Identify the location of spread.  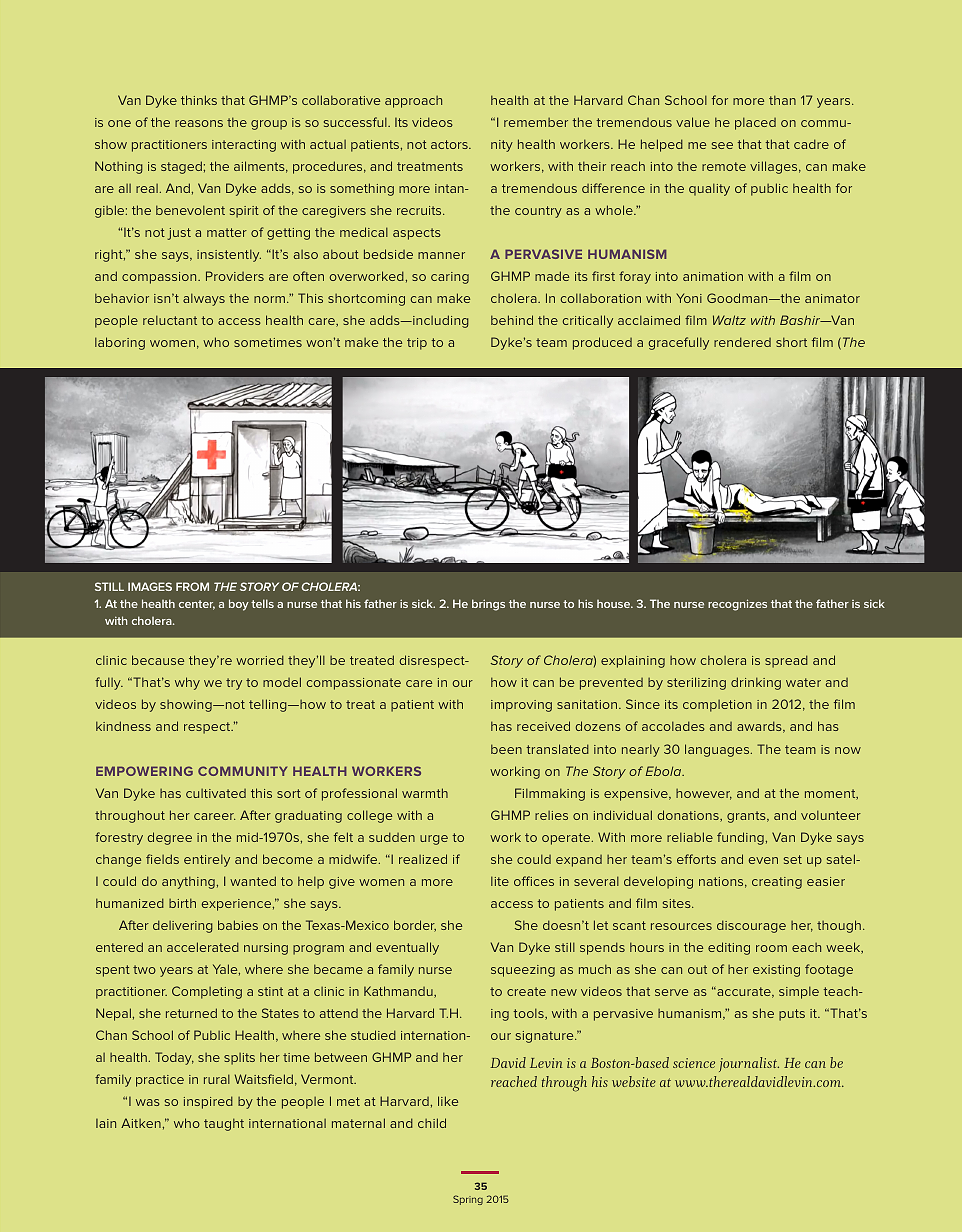
(786, 661).
